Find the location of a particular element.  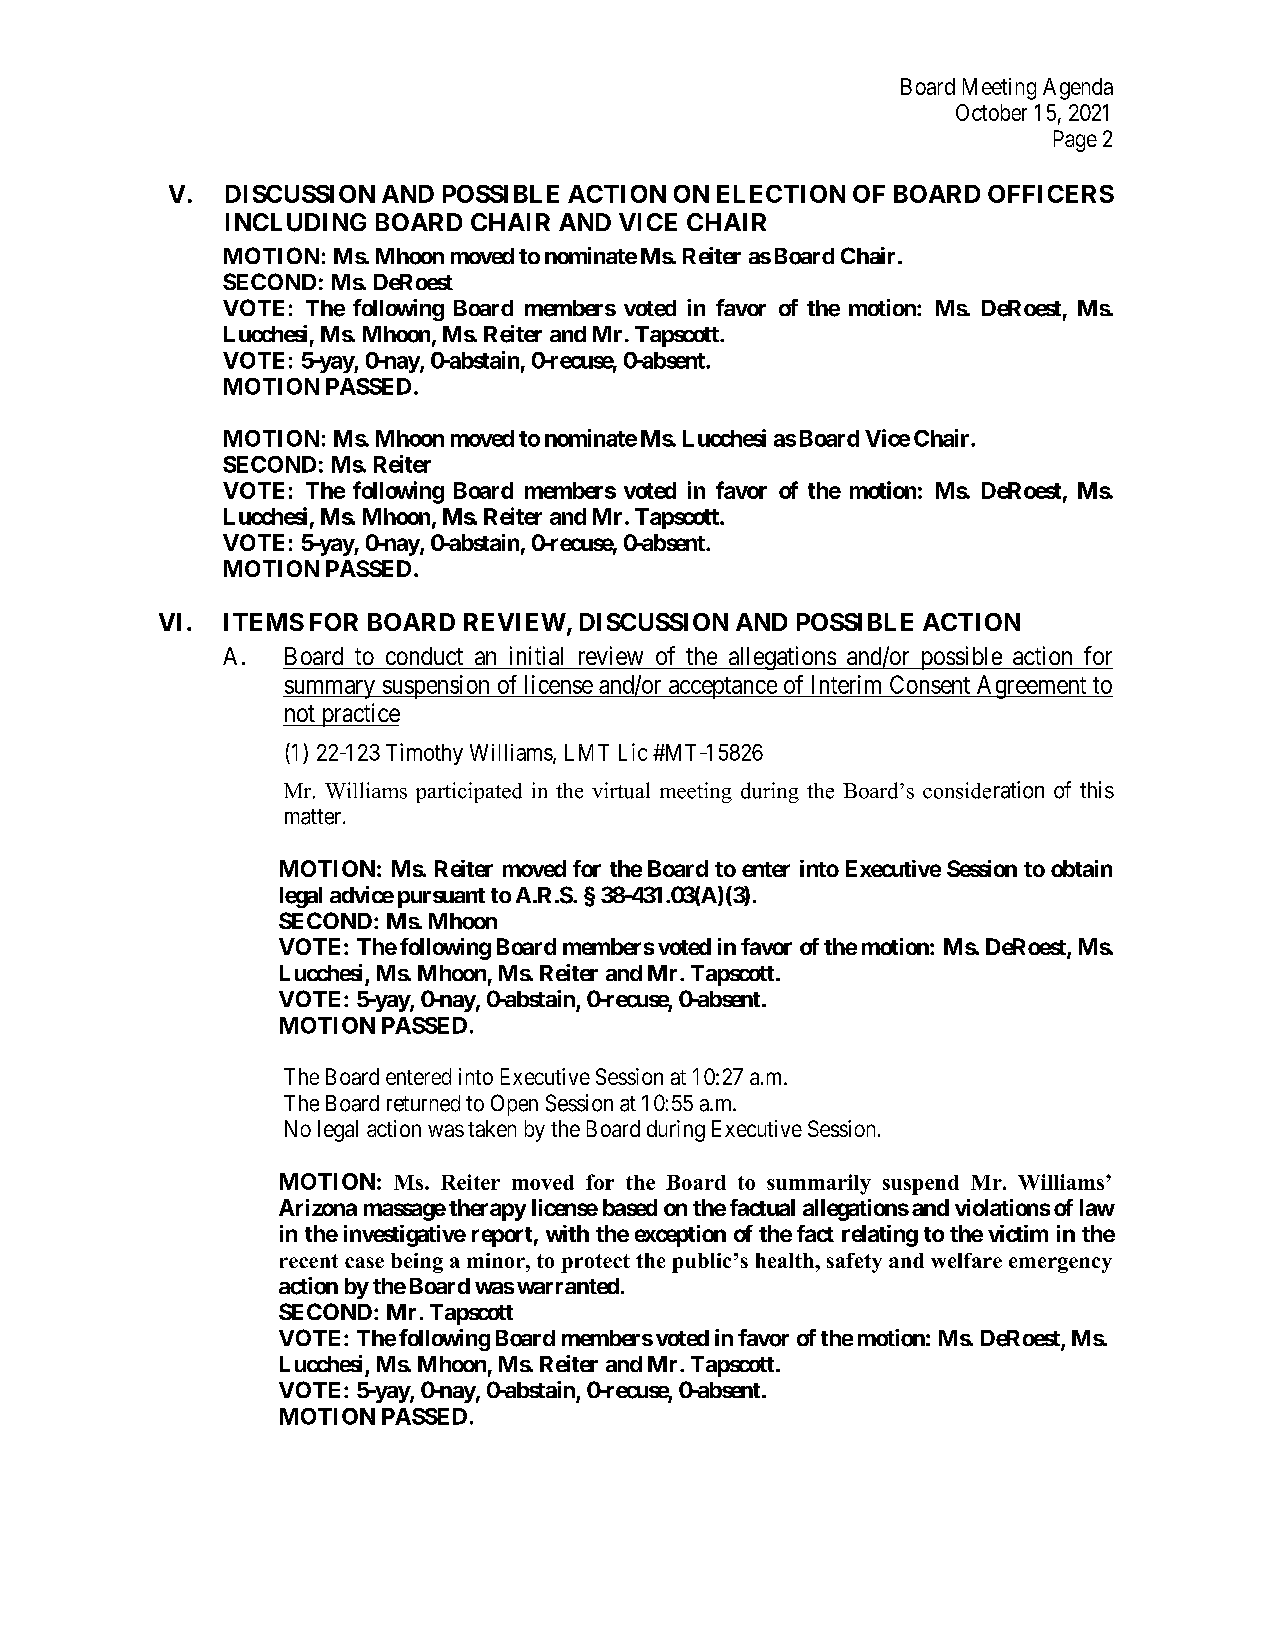

OFFICERS is located at coordinates (1051, 194).
